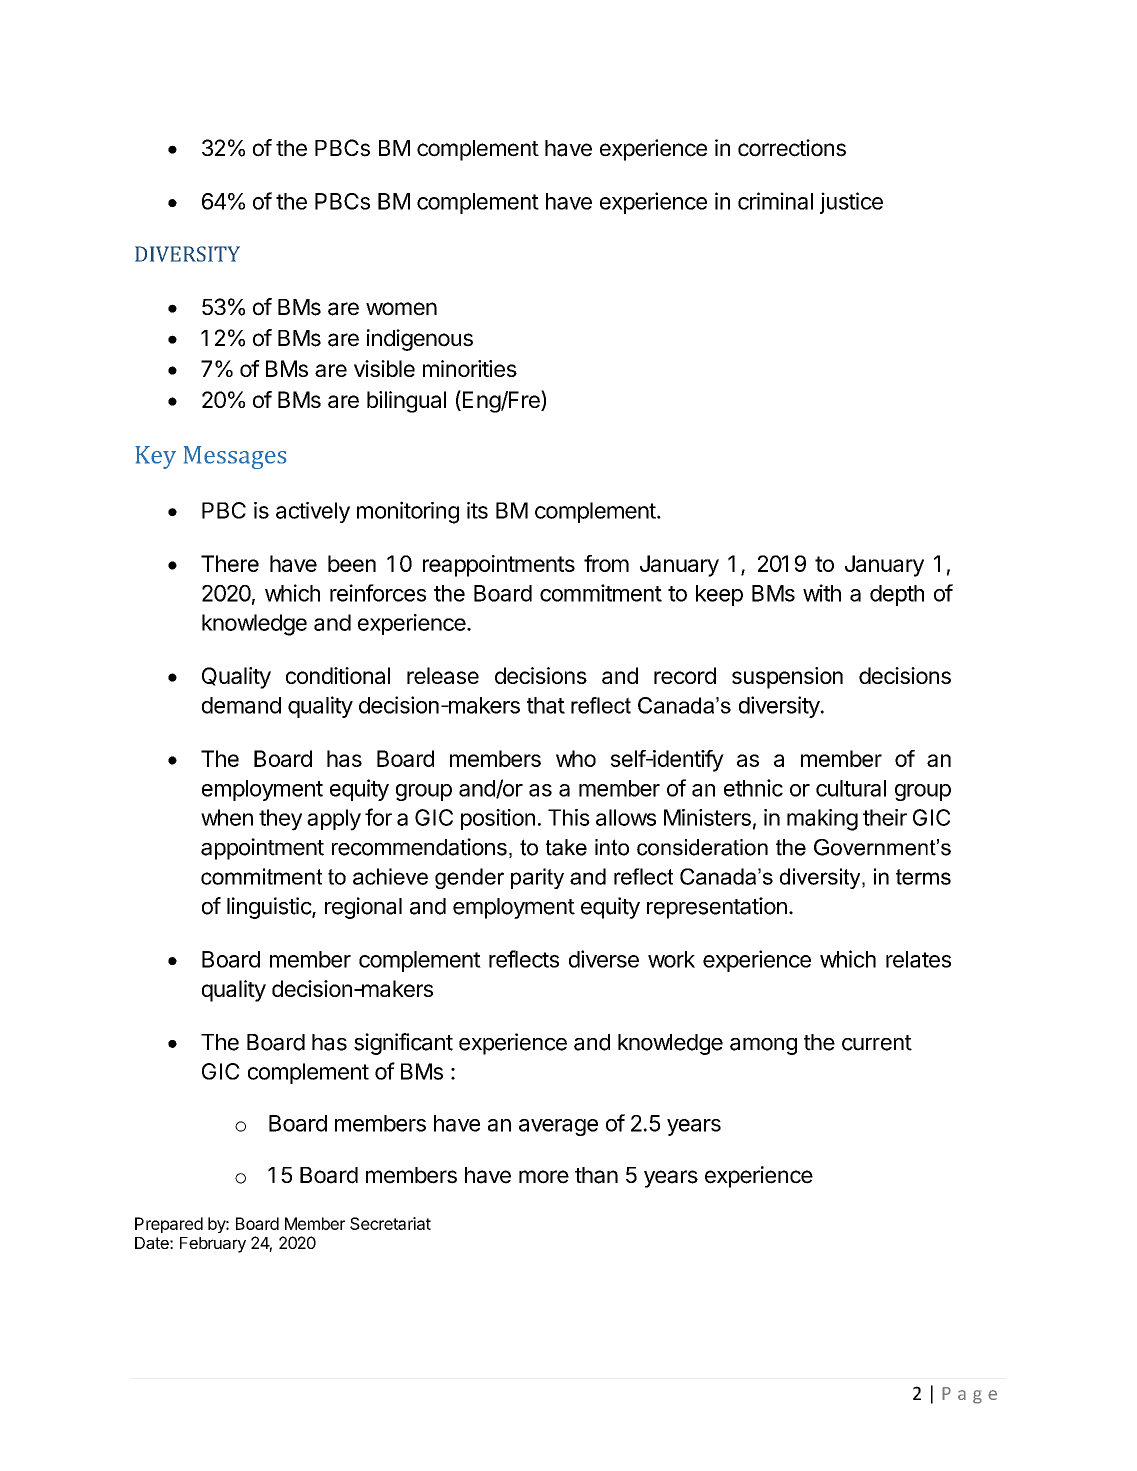 This image has height=1471, width=1137. I want to click on with, so click(822, 593).
